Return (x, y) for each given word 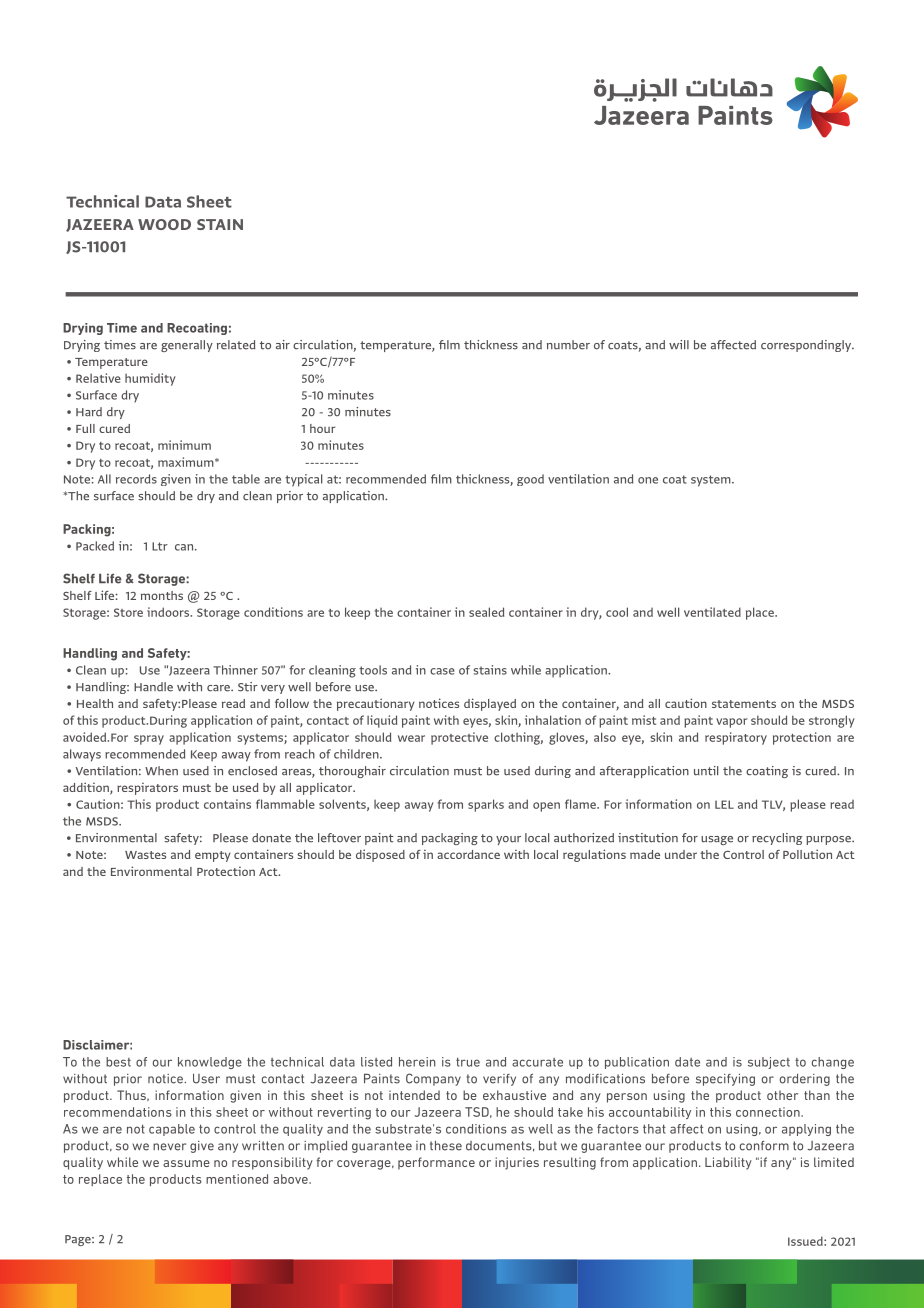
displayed (490, 704)
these (446, 1146)
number (568, 345)
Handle (153, 687)
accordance (468, 854)
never (169, 1147)
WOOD (164, 224)
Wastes (145, 855)
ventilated (712, 612)
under (681, 854)
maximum (187, 462)
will (679, 344)
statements (744, 704)
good (530, 480)
